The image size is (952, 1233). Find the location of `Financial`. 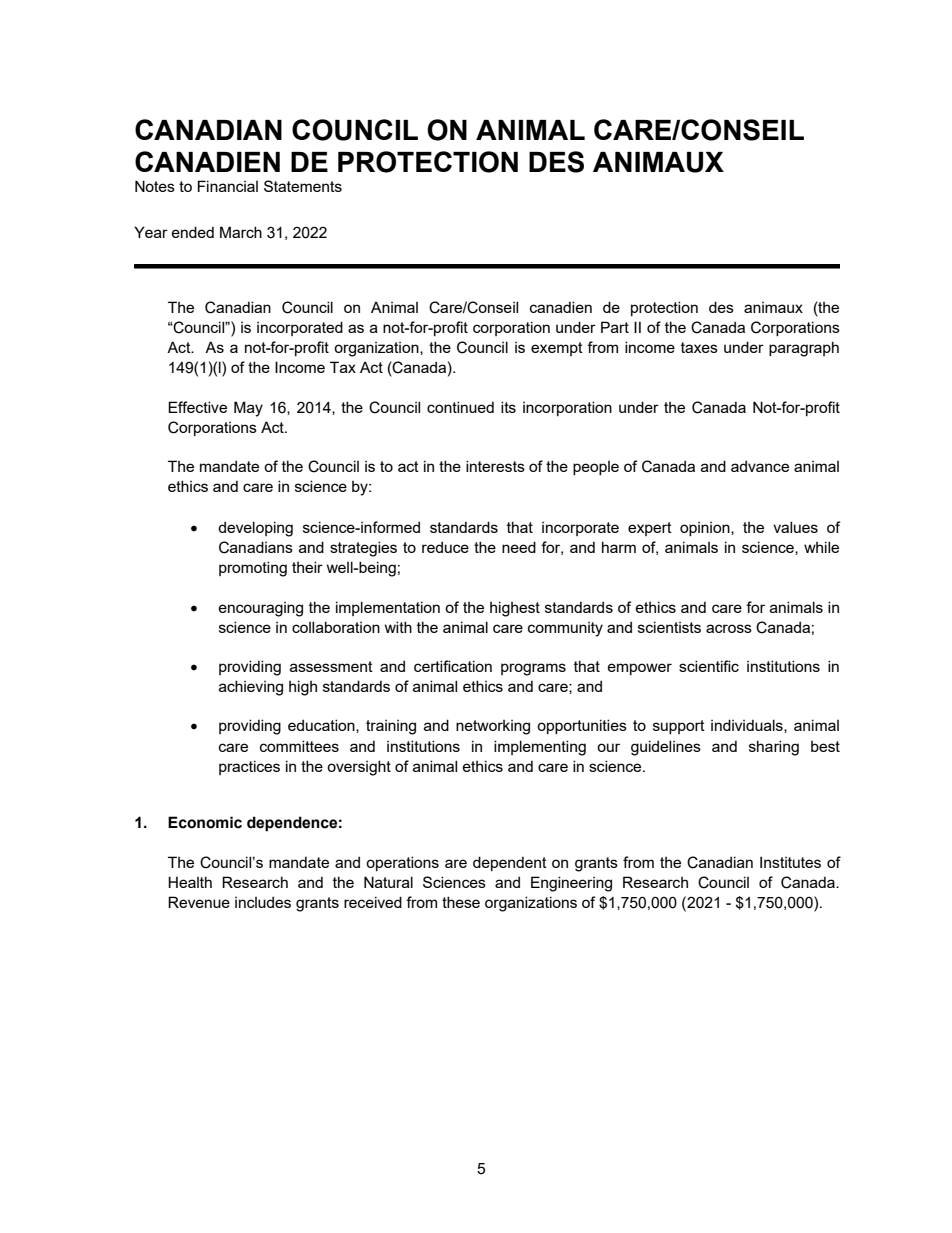

Financial is located at coordinates (228, 186).
